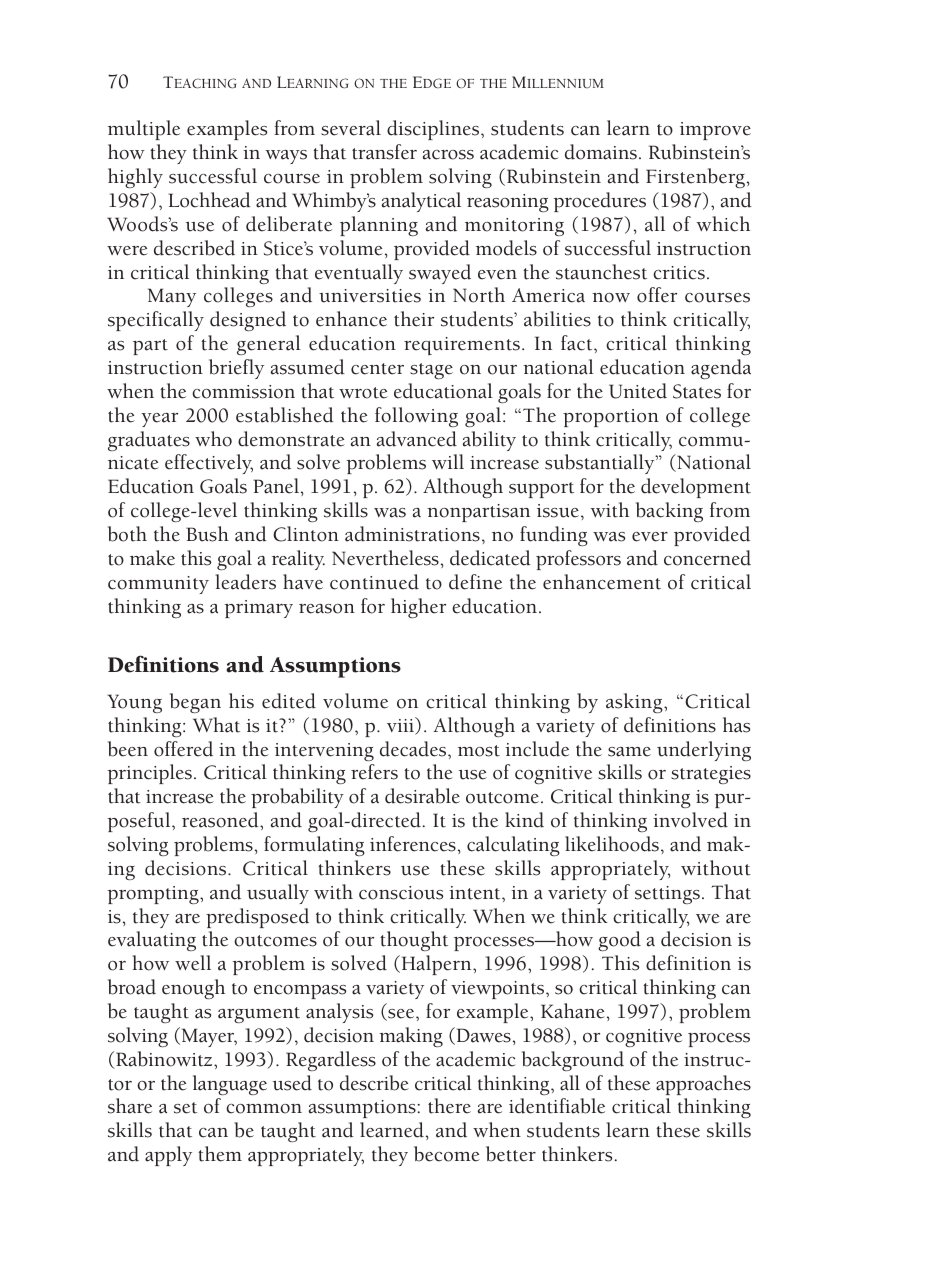 This screenshot has width=930, height=1288. What do you see at coordinates (638, 391) in the screenshot?
I see `United` at bounding box center [638, 391].
